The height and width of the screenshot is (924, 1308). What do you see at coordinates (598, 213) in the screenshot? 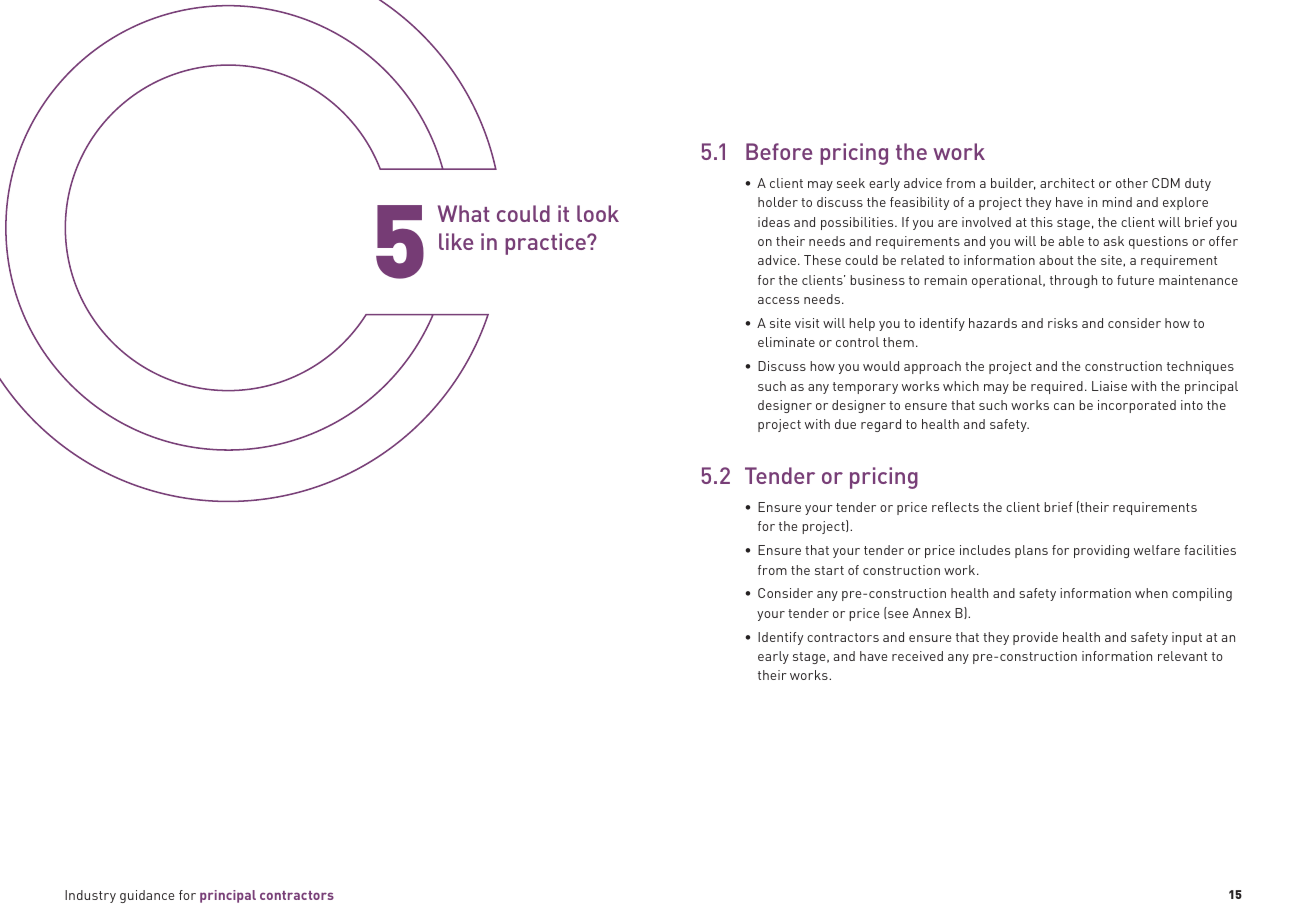
I see `look` at bounding box center [598, 213].
